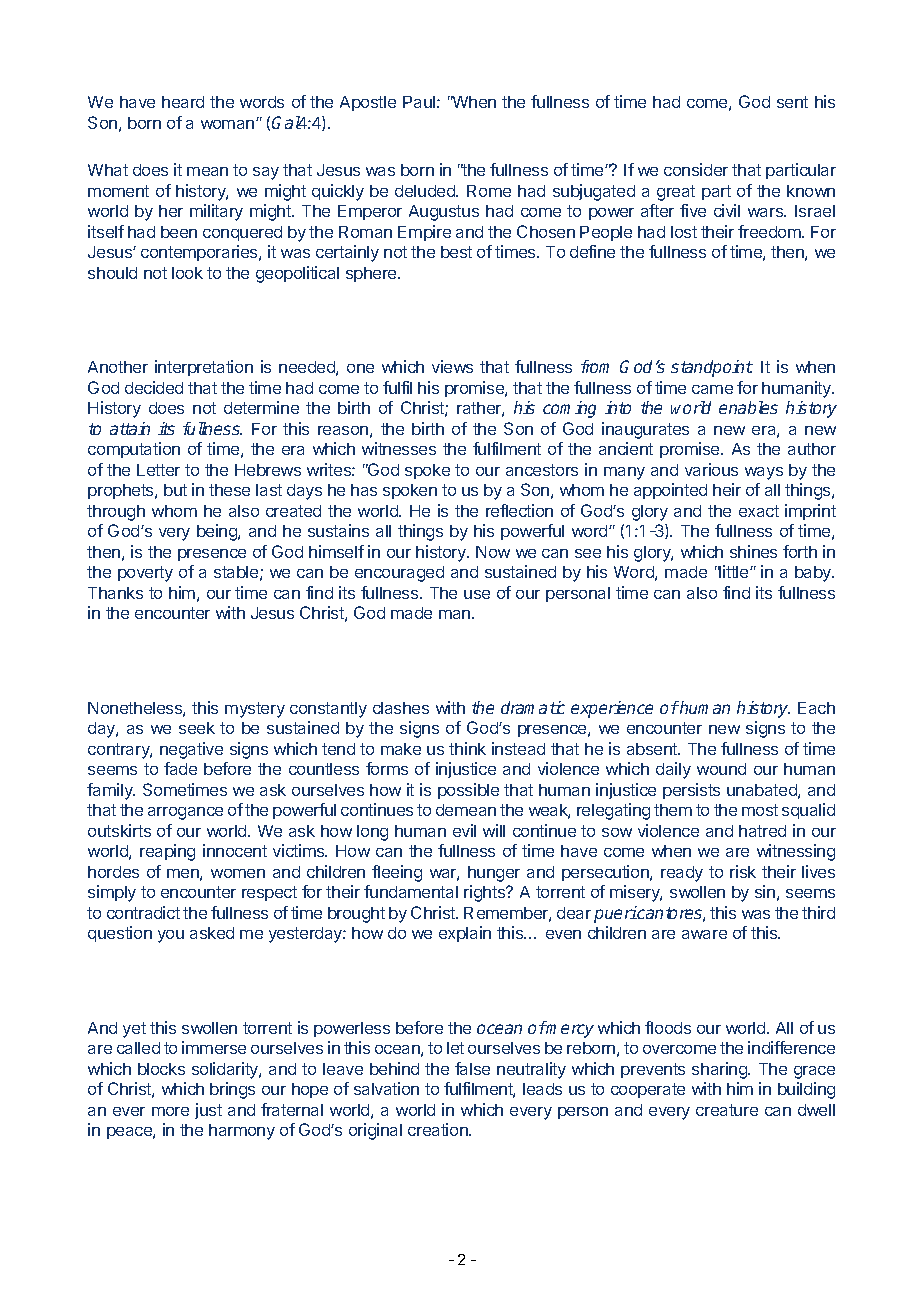  Describe the element at coordinates (170, 1111) in the document. I see `more` at that location.
